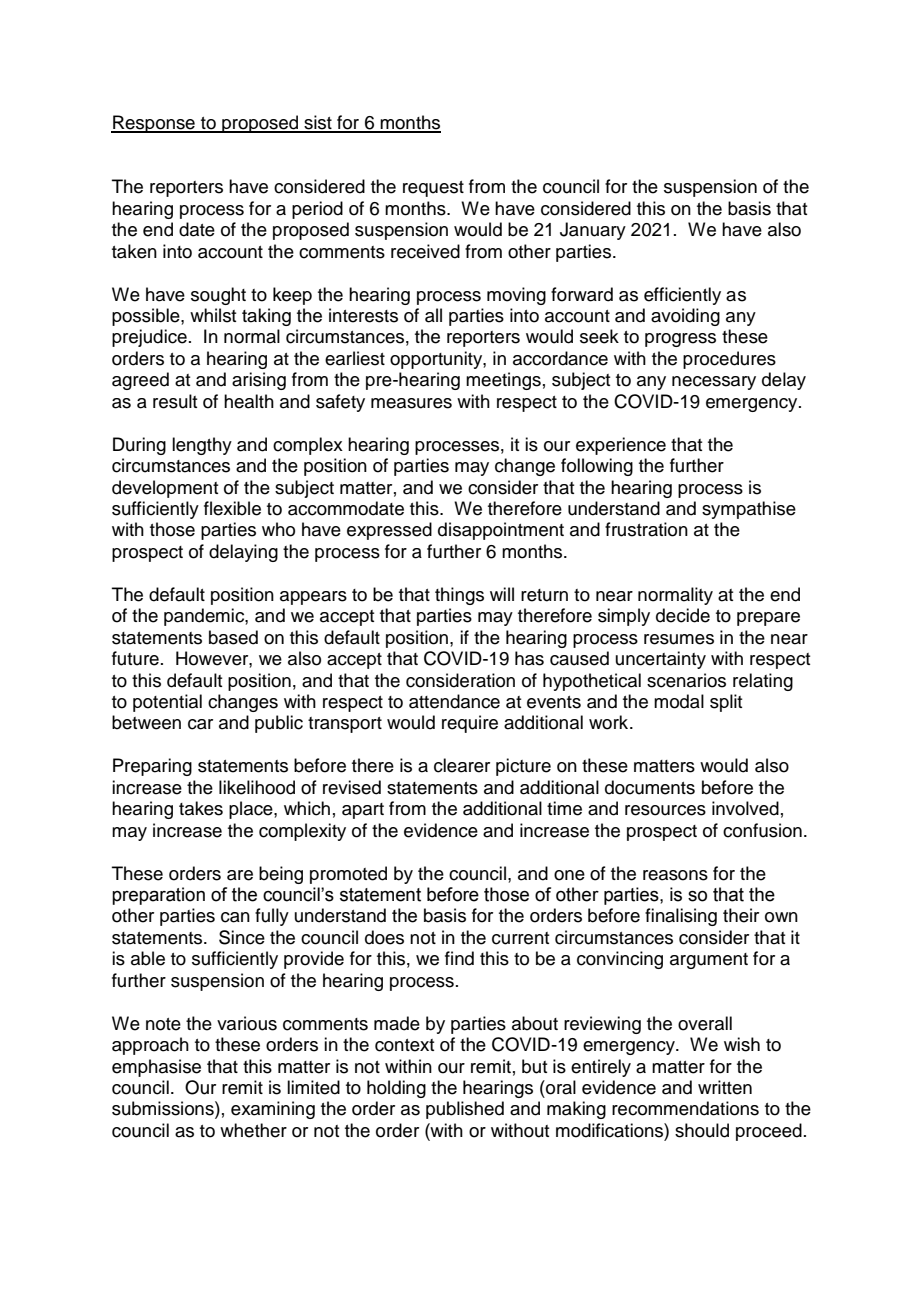 Image resolution: width=924 pixels, height=1308 pixels. What do you see at coordinates (459, 596) in the screenshot?
I see `things` at bounding box center [459, 596].
